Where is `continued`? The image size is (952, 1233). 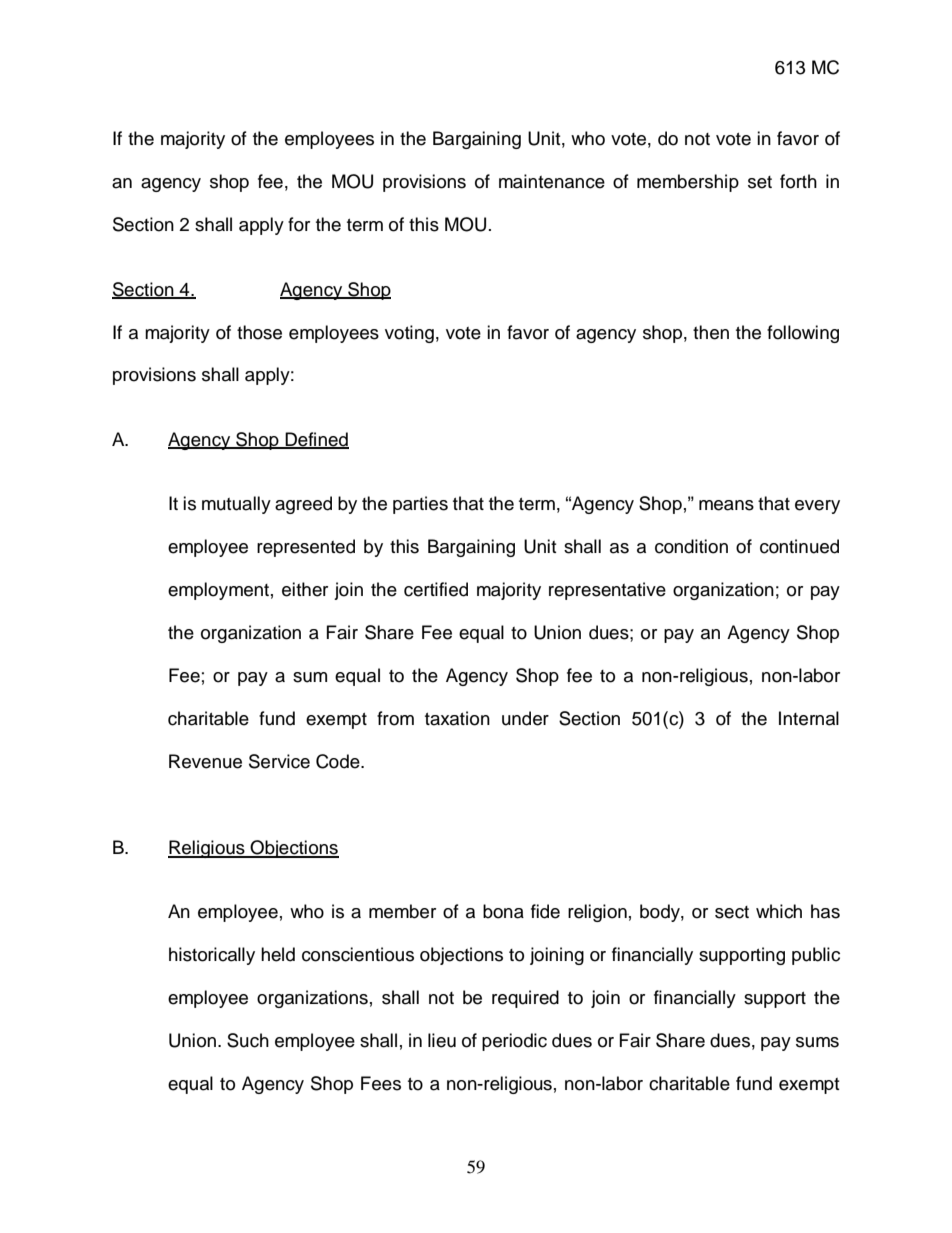 continued is located at coordinates (799, 546).
